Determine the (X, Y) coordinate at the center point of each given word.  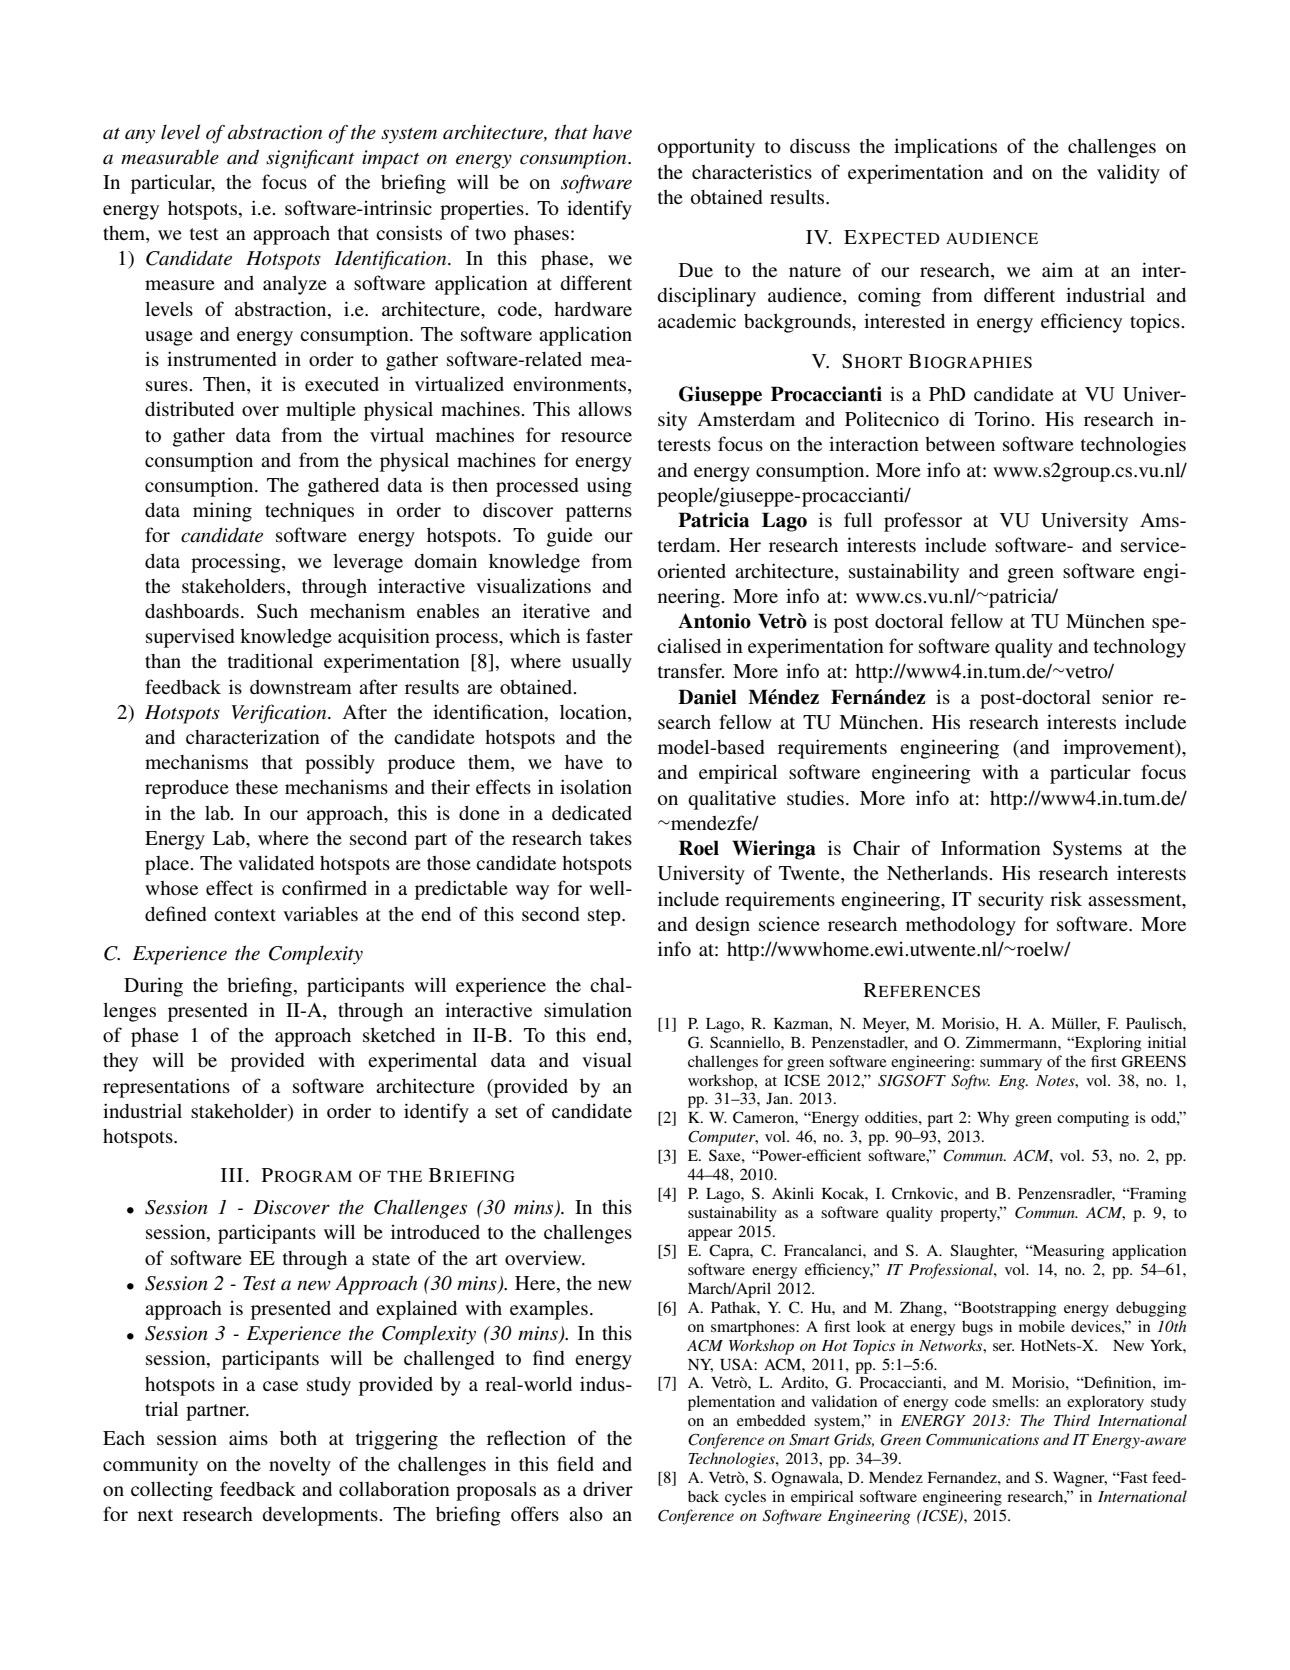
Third (1072, 1420)
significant (310, 159)
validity (1128, 174)
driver (608, 1488)
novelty (300, 1466)
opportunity (706, 148)
